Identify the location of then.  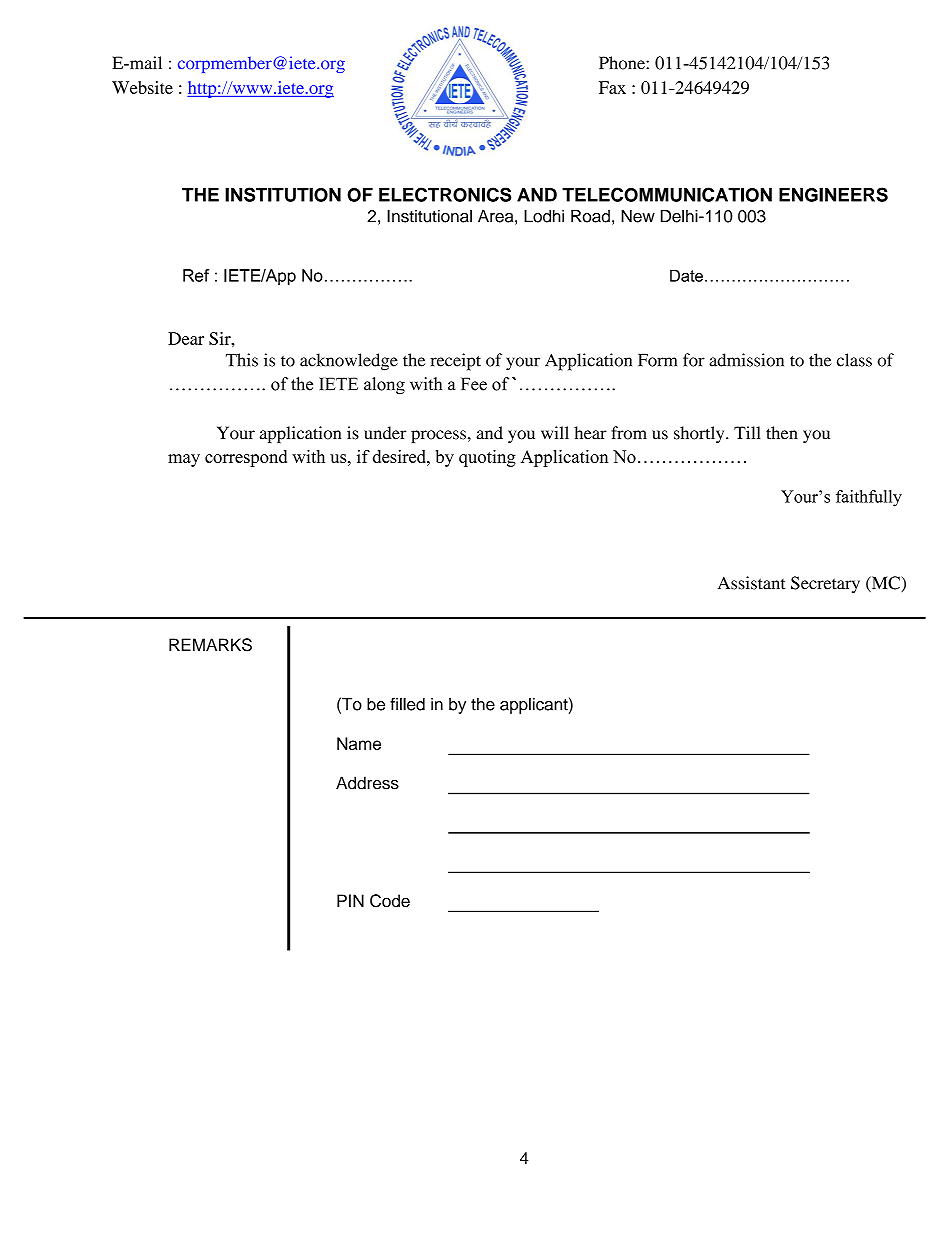
(782, 433).
